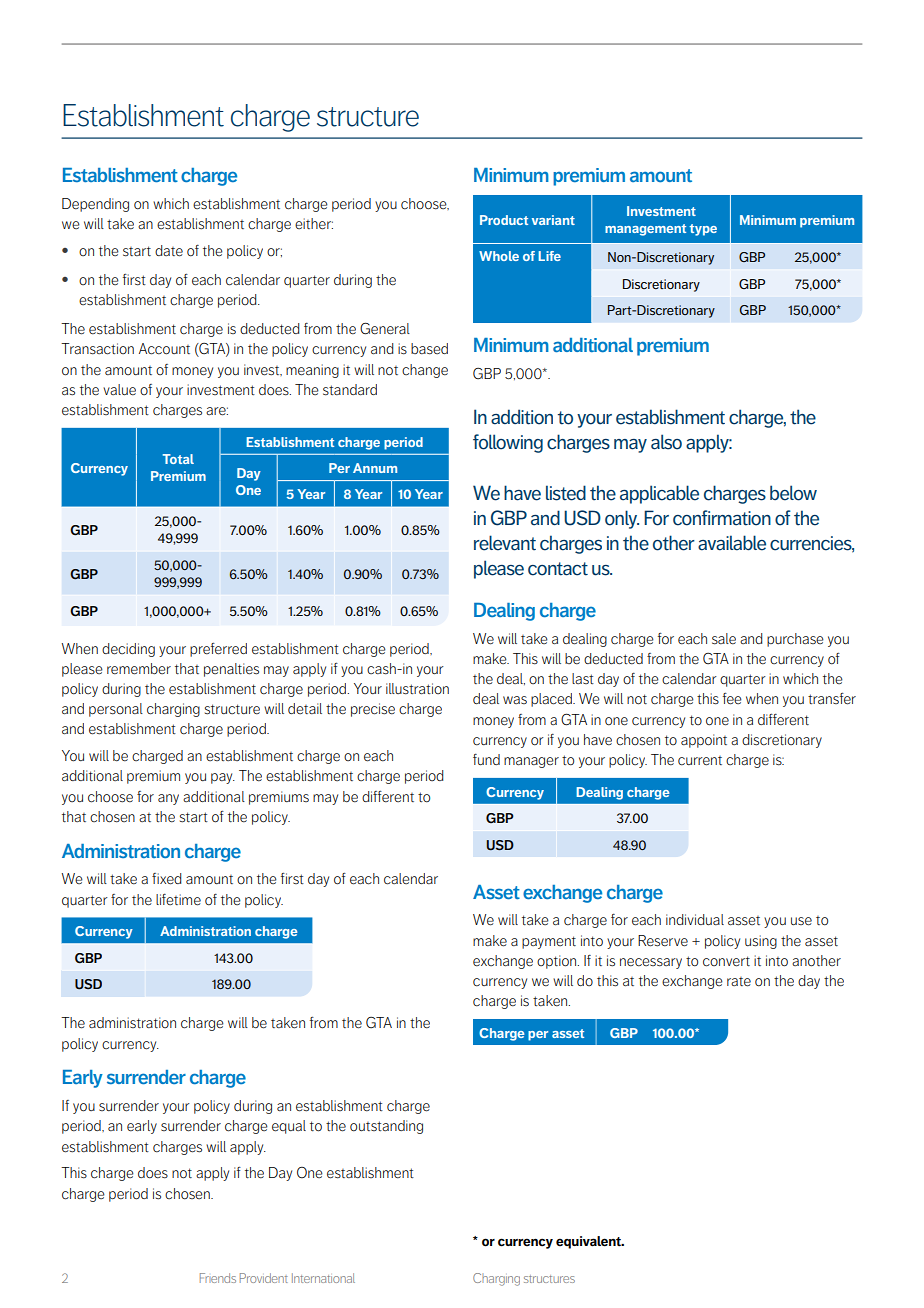  I want to click on Friends, so click(218, 1278).
